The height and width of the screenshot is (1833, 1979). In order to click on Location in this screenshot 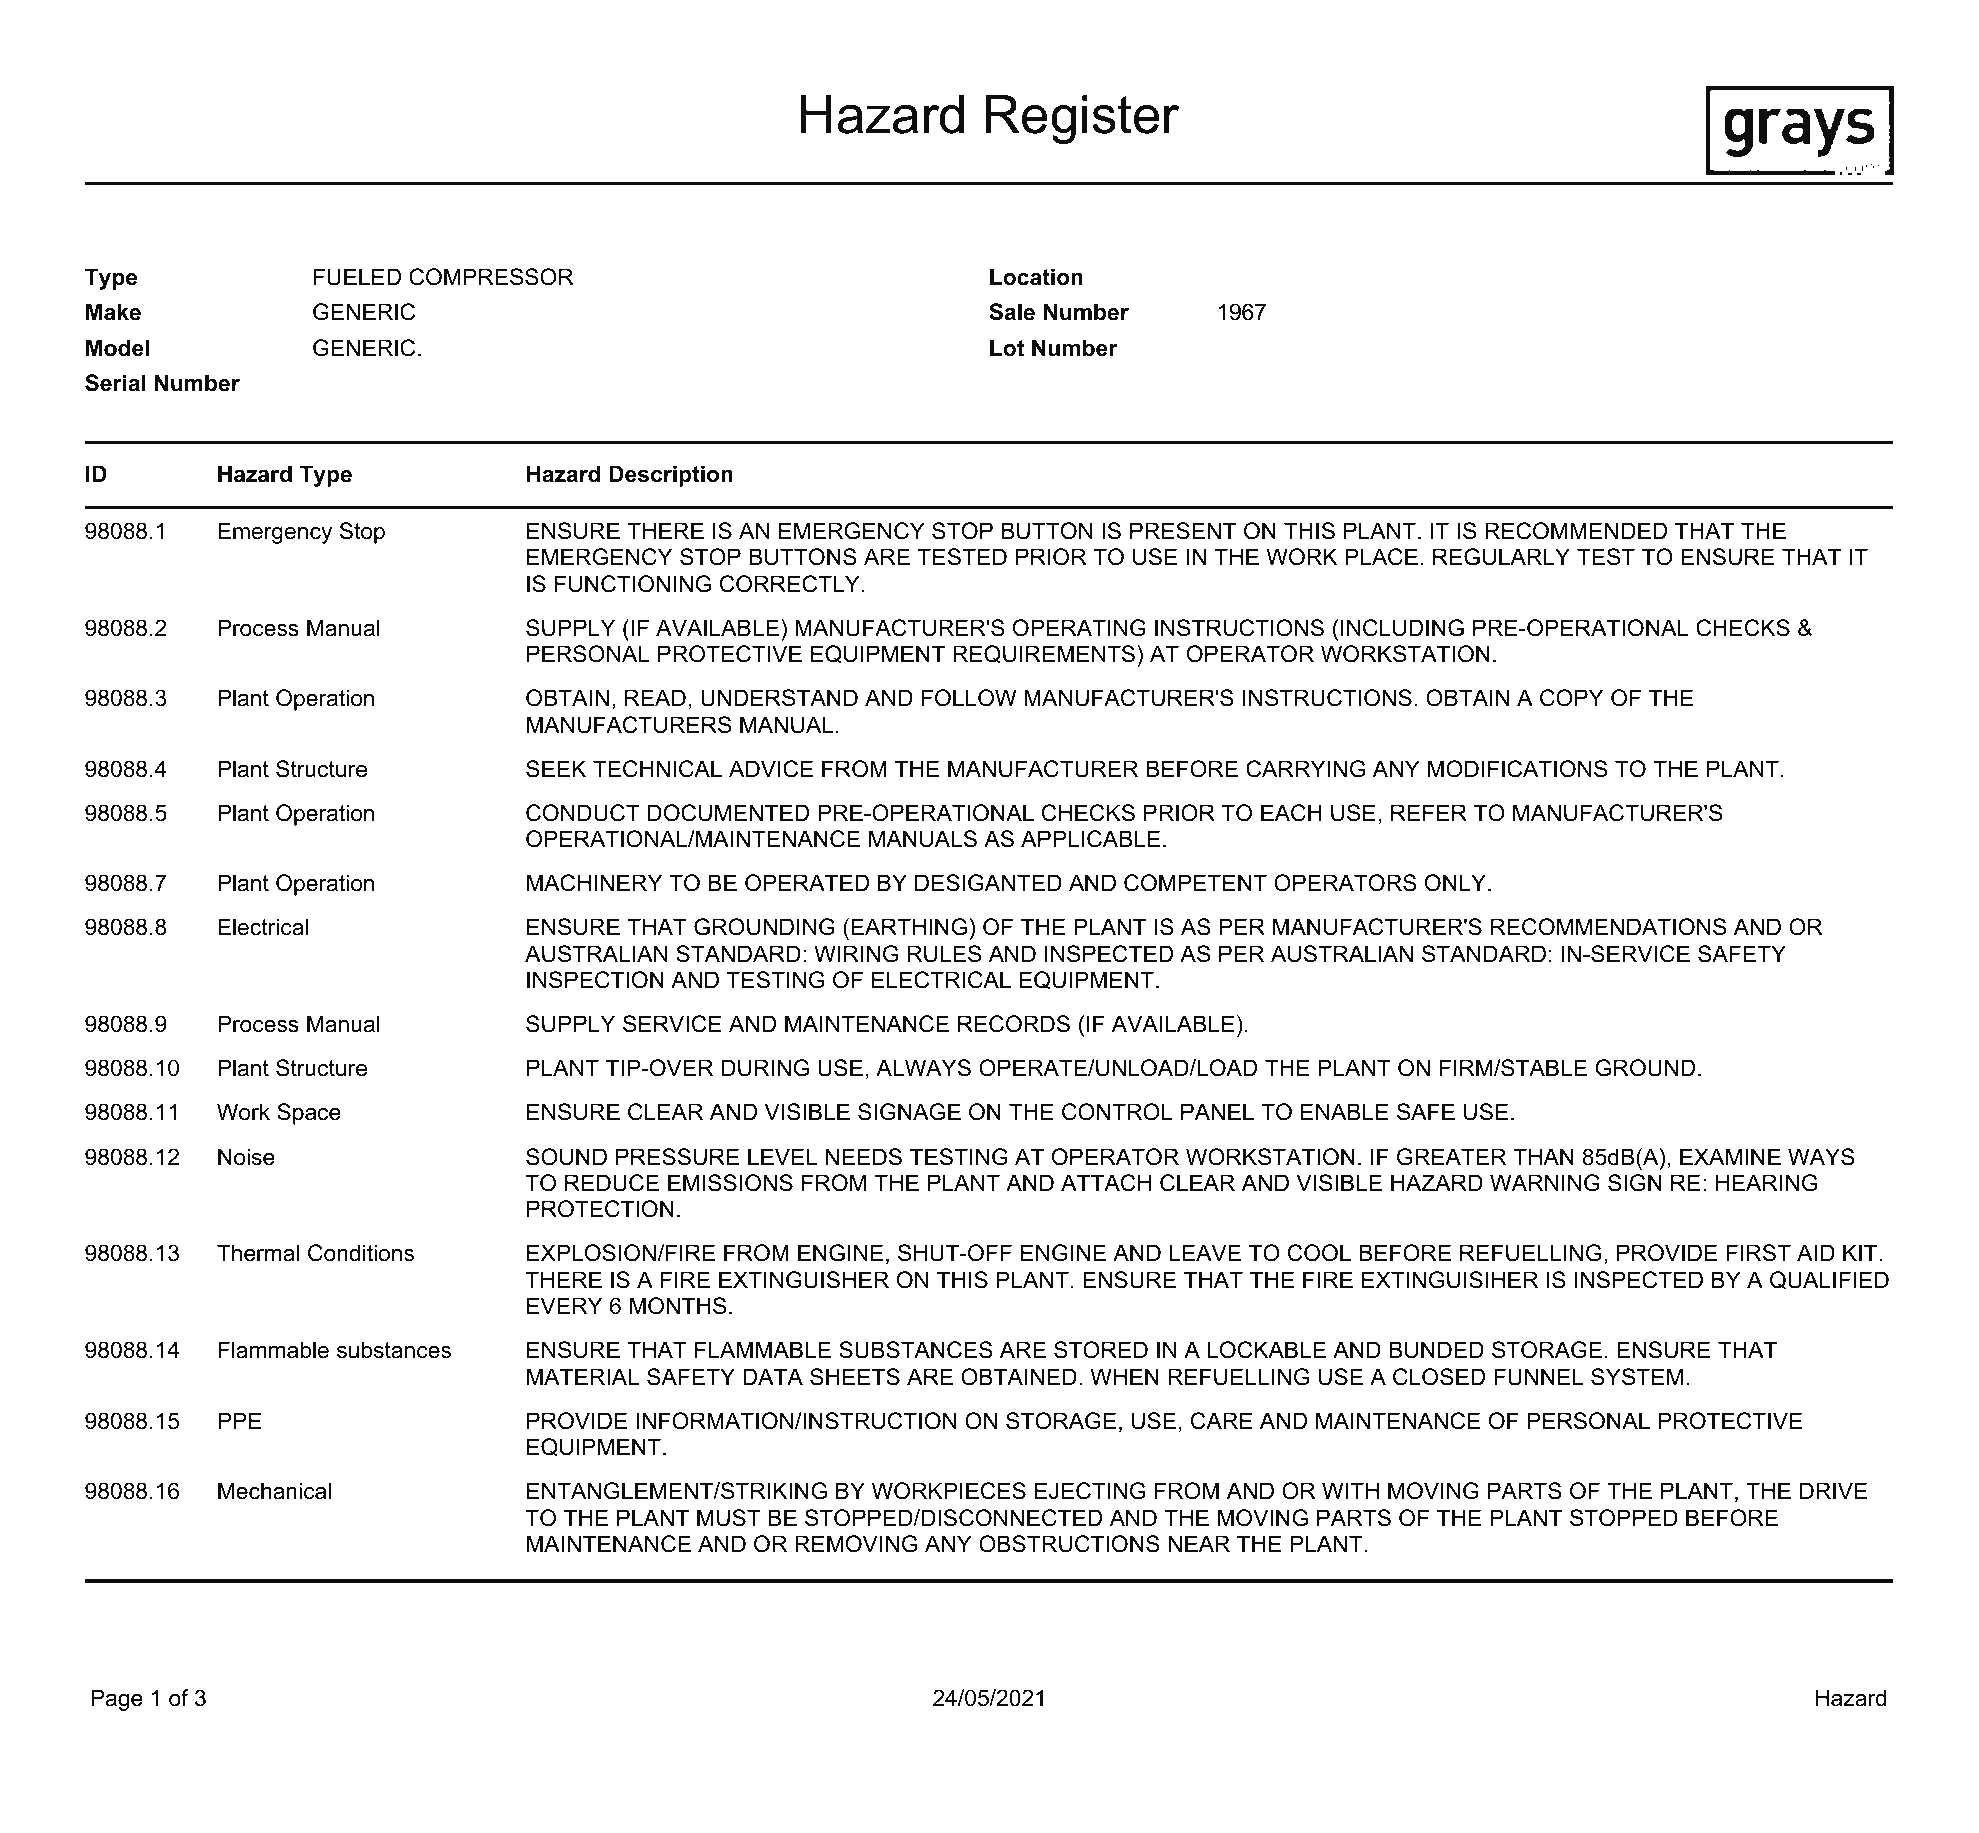, I will do `click(1036, 277)`.
